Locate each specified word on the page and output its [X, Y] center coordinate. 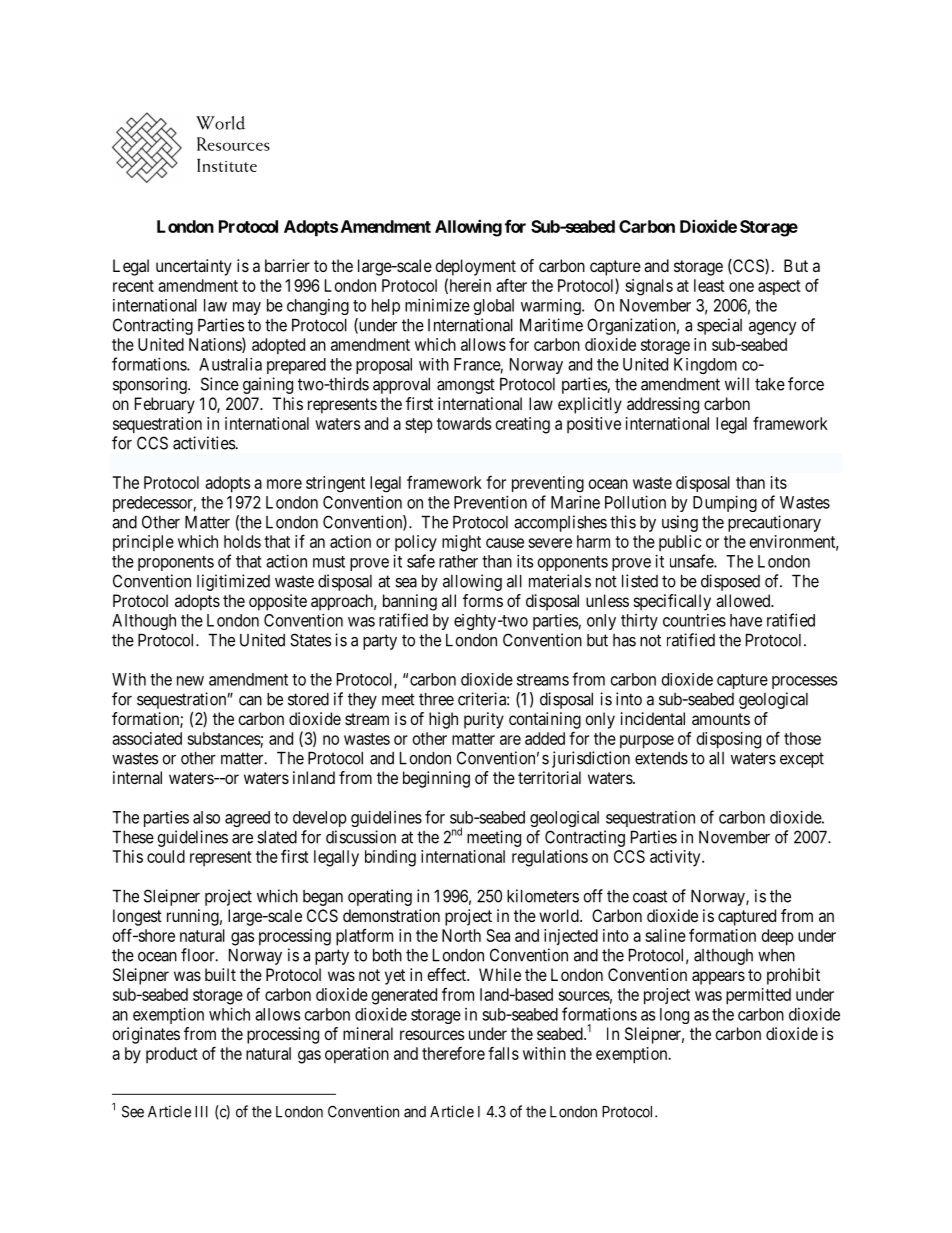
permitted [758, 996]
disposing [729, 740]
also [206, 817]
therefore [453, 1053]
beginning [436, 779]
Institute [227, 165]
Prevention [490, 502]
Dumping [725, 503]
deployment [475, 267]
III [201, 1112]
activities [204, 443]
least [709, 285]
